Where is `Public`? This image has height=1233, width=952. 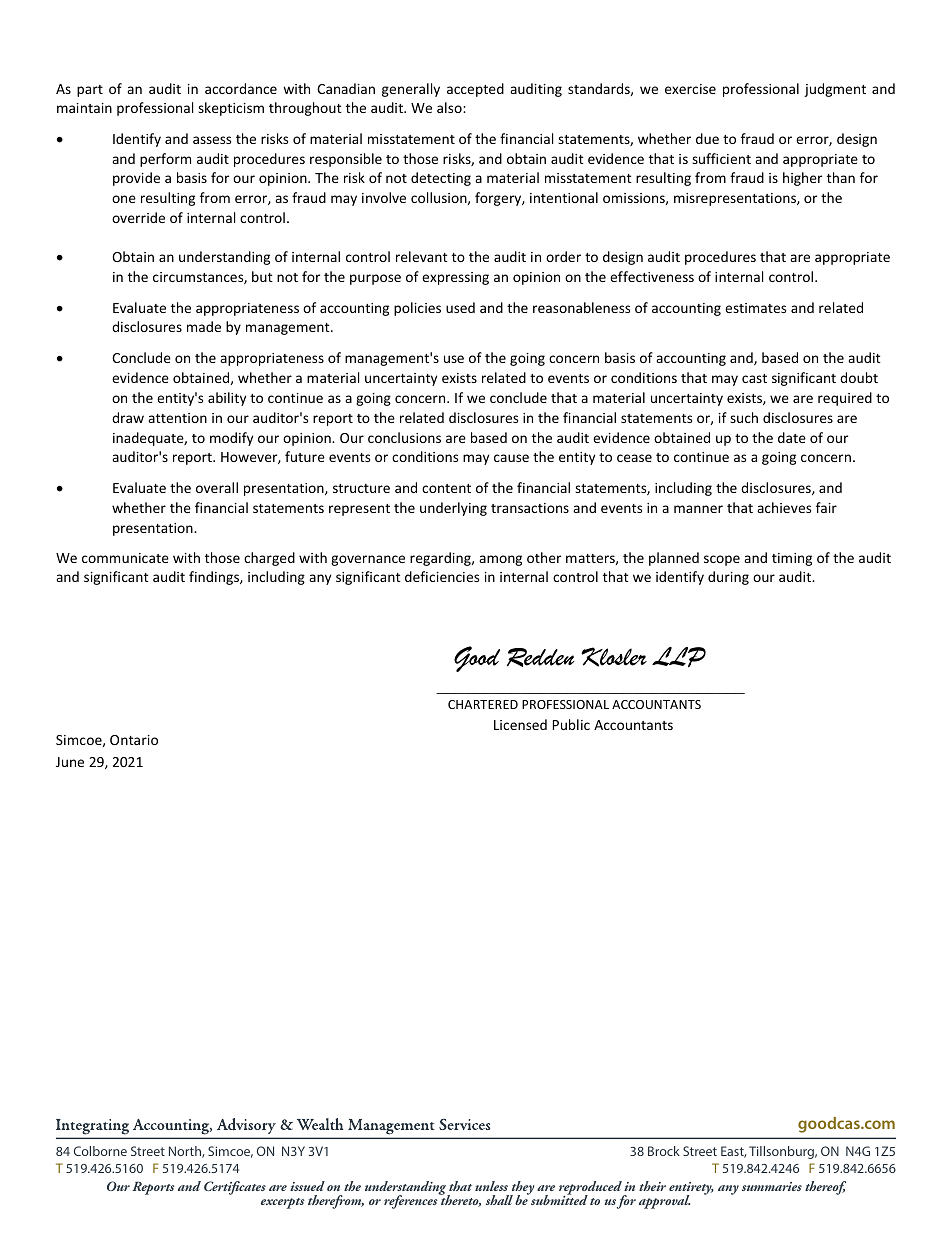 Public is located at coordinates (571, 724).
